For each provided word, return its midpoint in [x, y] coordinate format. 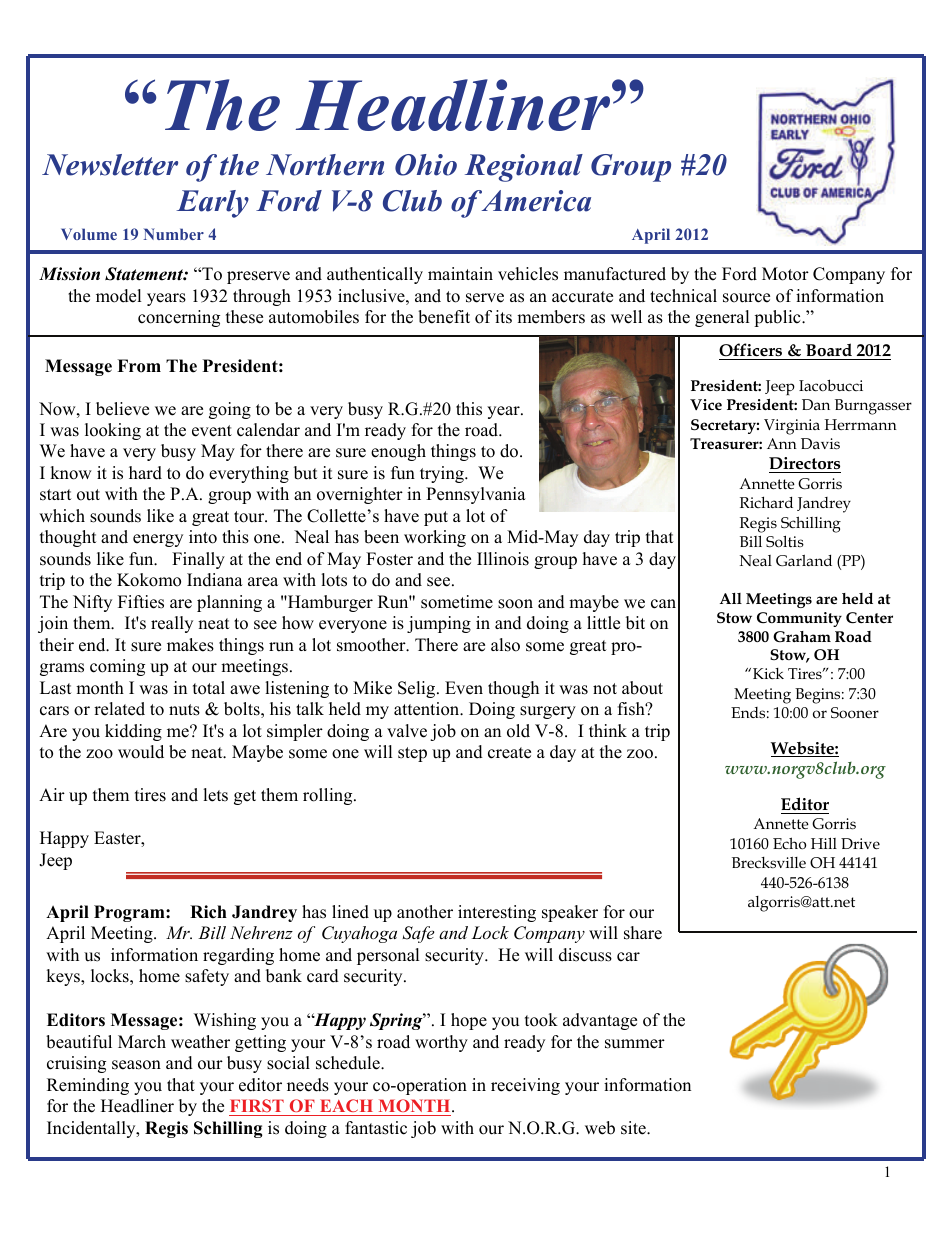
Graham [802, 636]
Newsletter [110, 165]
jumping [439, 624]
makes [190, 645]
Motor [785, 274]
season [136, 1065]
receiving [525, 1086]
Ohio [426, 165]
